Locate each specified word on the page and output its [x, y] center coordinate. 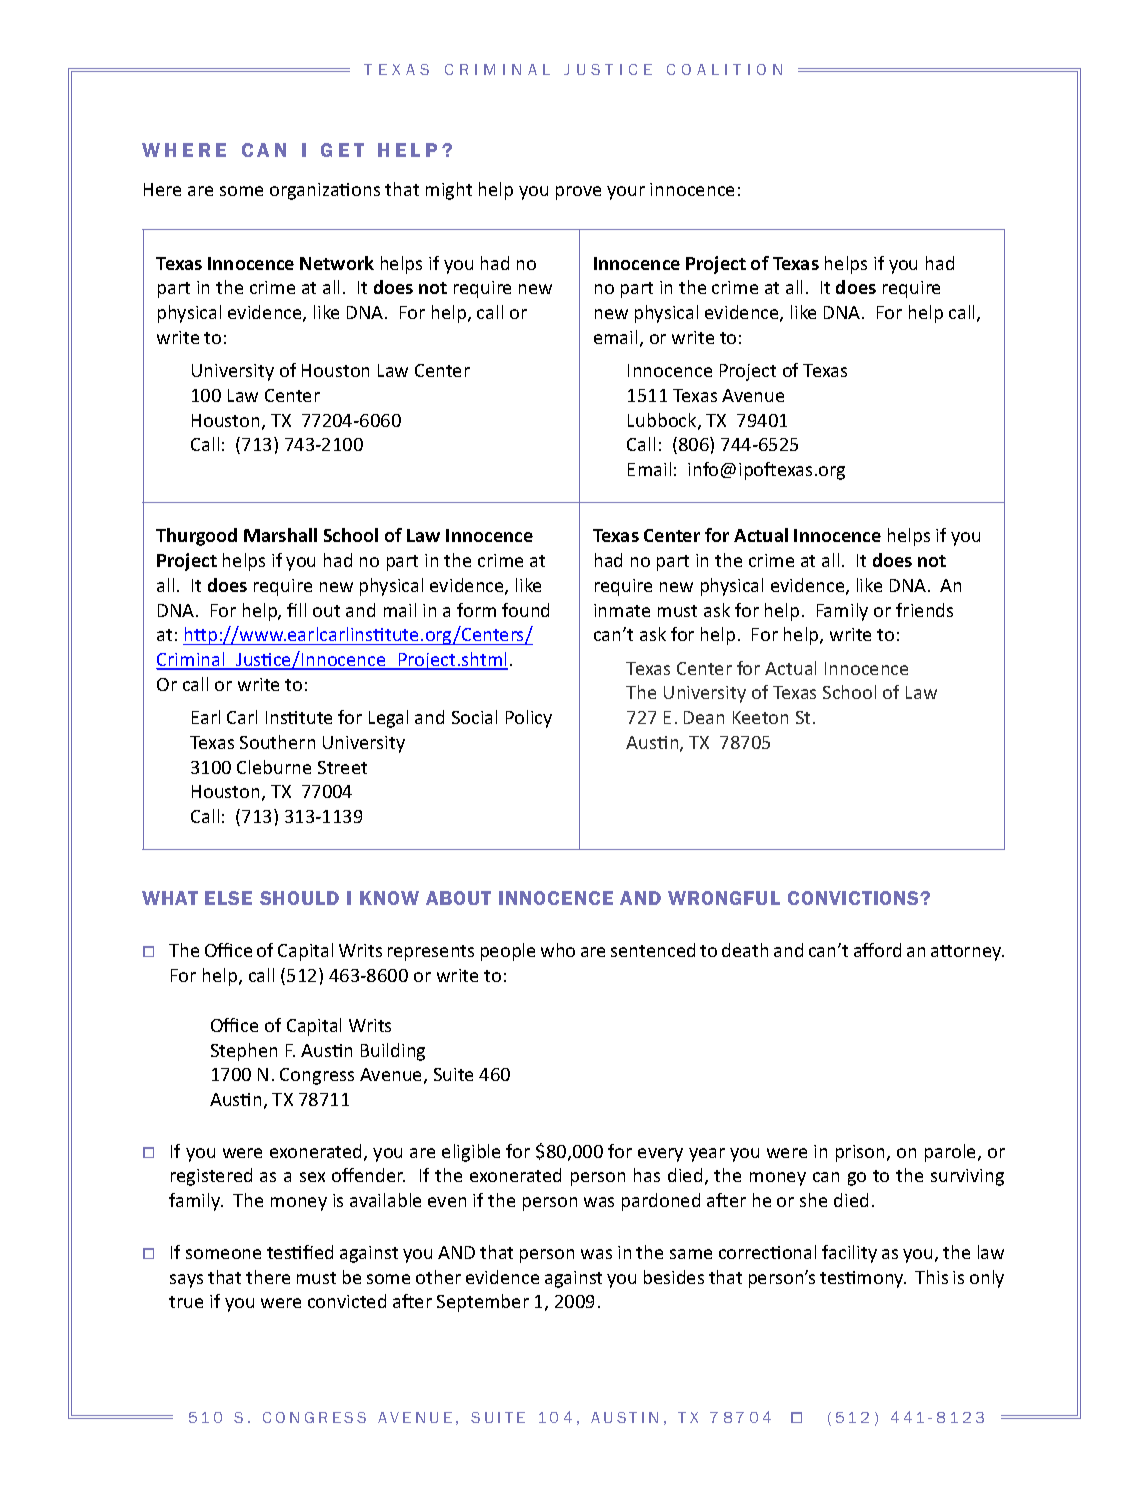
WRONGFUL [724, 898]
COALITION [724, 69]
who [558, 950]
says [186, 1281]
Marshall [280, 535]
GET [342, 150]
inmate [622, 610]
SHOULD [299, 898]
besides [674, 1277]
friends [924, 610]
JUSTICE [608, 69]
